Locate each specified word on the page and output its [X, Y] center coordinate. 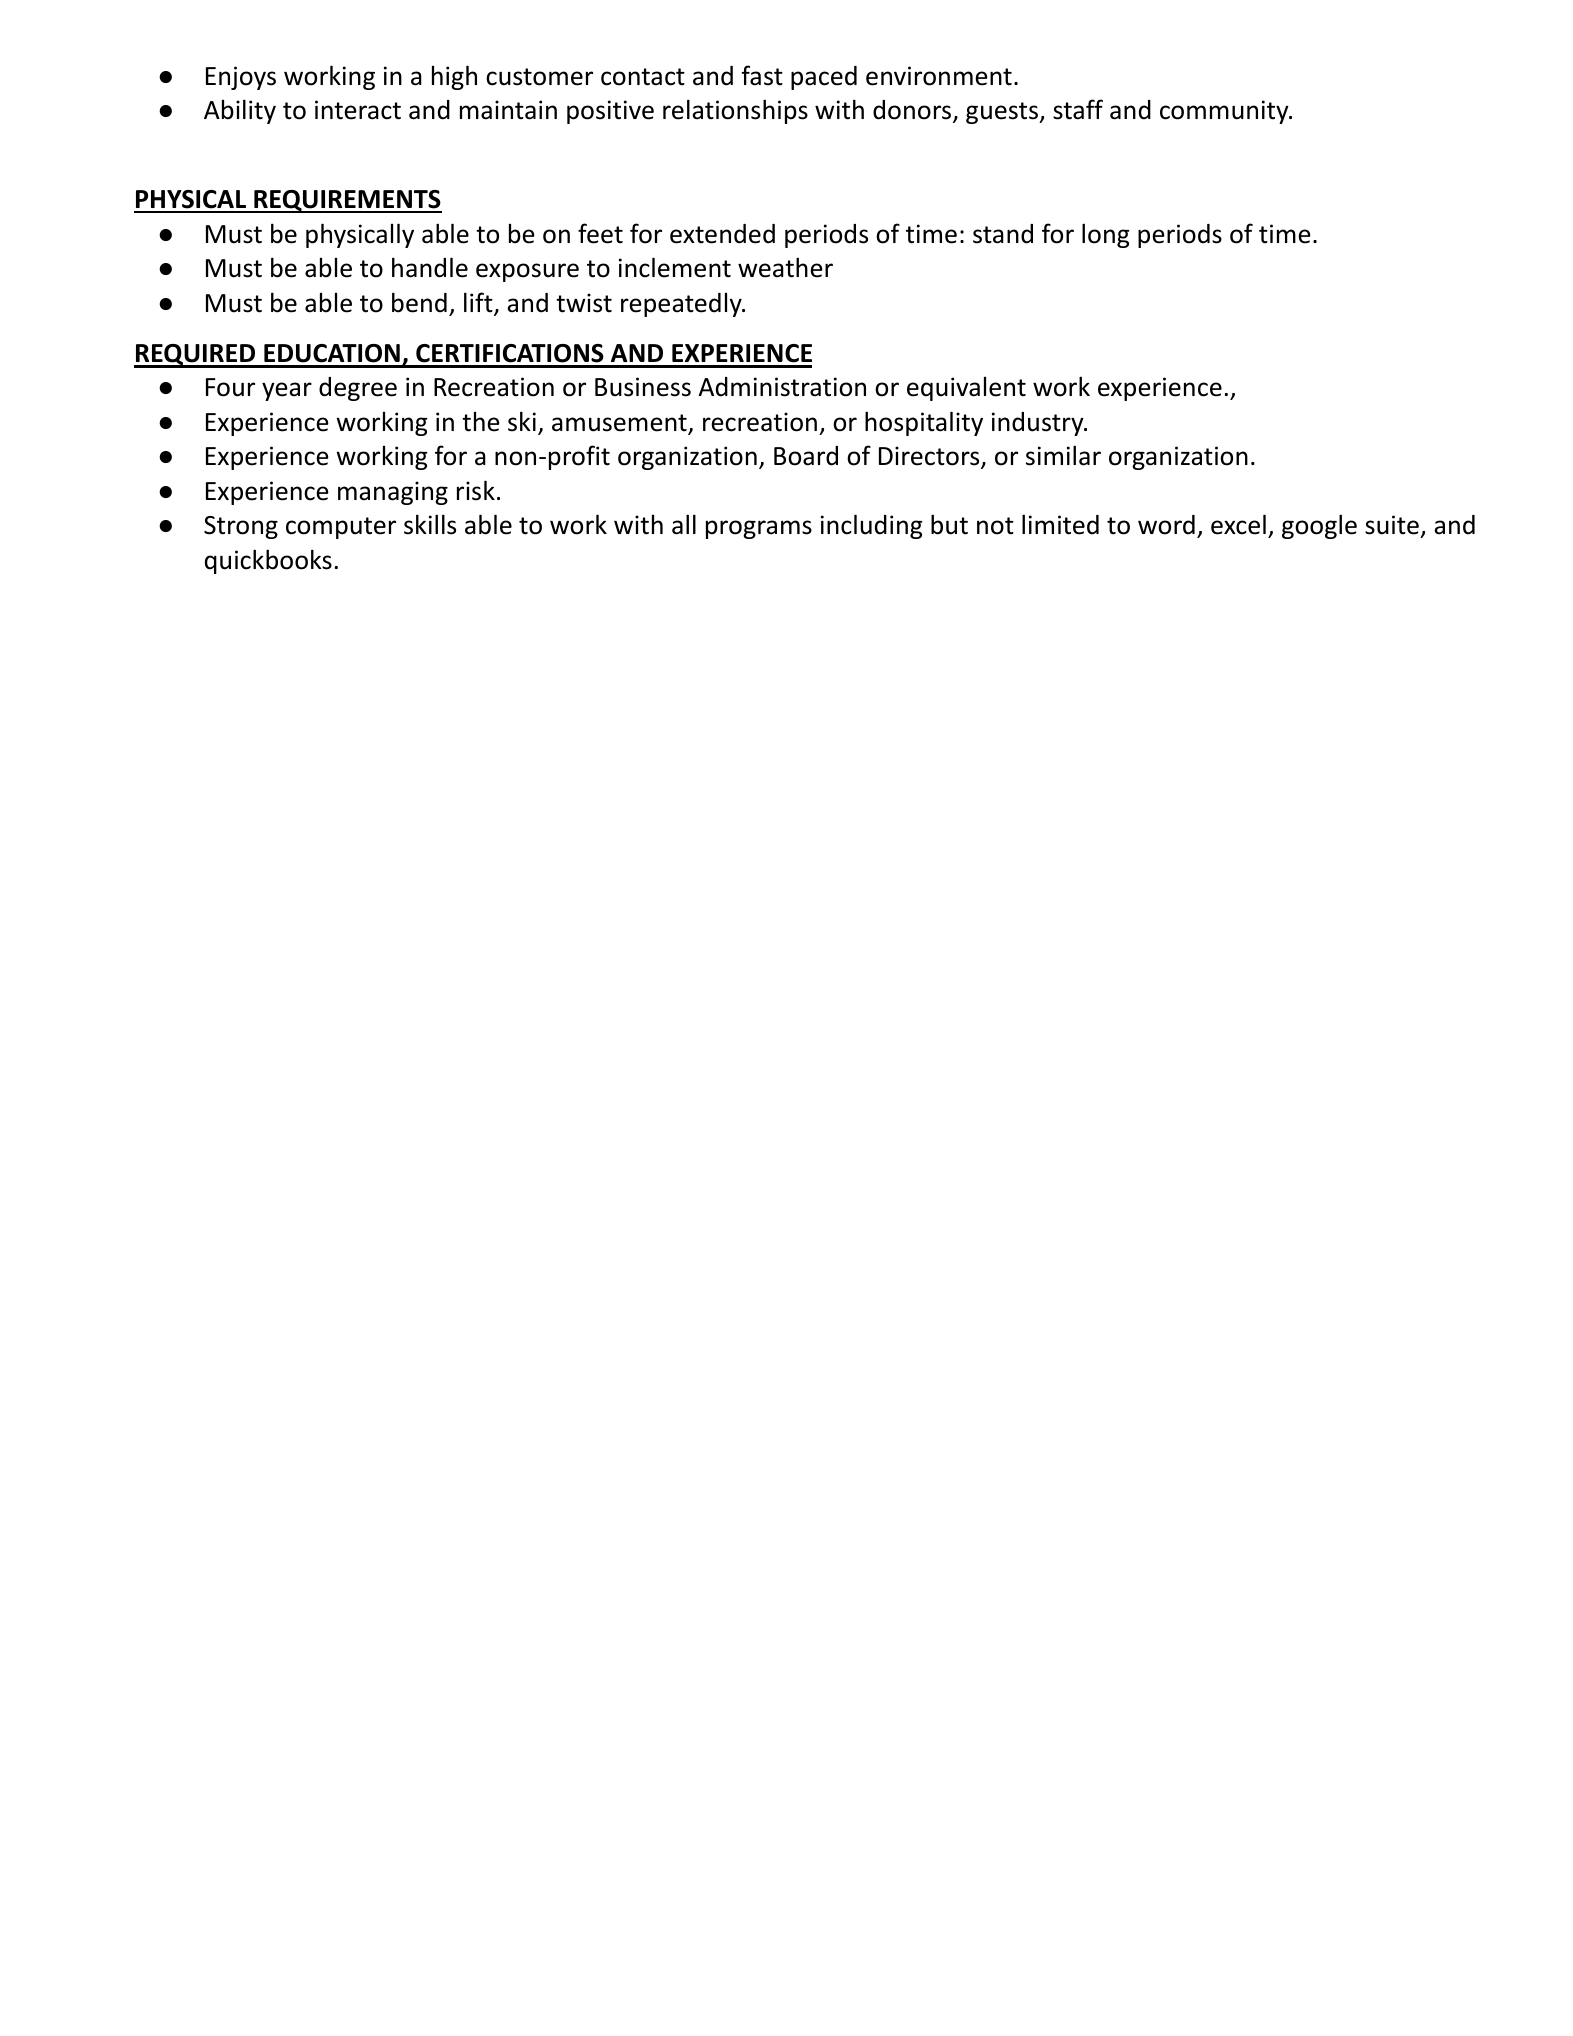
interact [358, 110]
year [287, 391]
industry [1039, 424]
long [1105, 235]
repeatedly [682, 305]
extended [722, 234]
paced [824, 78]
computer [341, 528]
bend [419, 302]
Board [806, 456]
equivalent [966, 389]
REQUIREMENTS [347, 201]
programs [759, 529]
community [1225, 112]
